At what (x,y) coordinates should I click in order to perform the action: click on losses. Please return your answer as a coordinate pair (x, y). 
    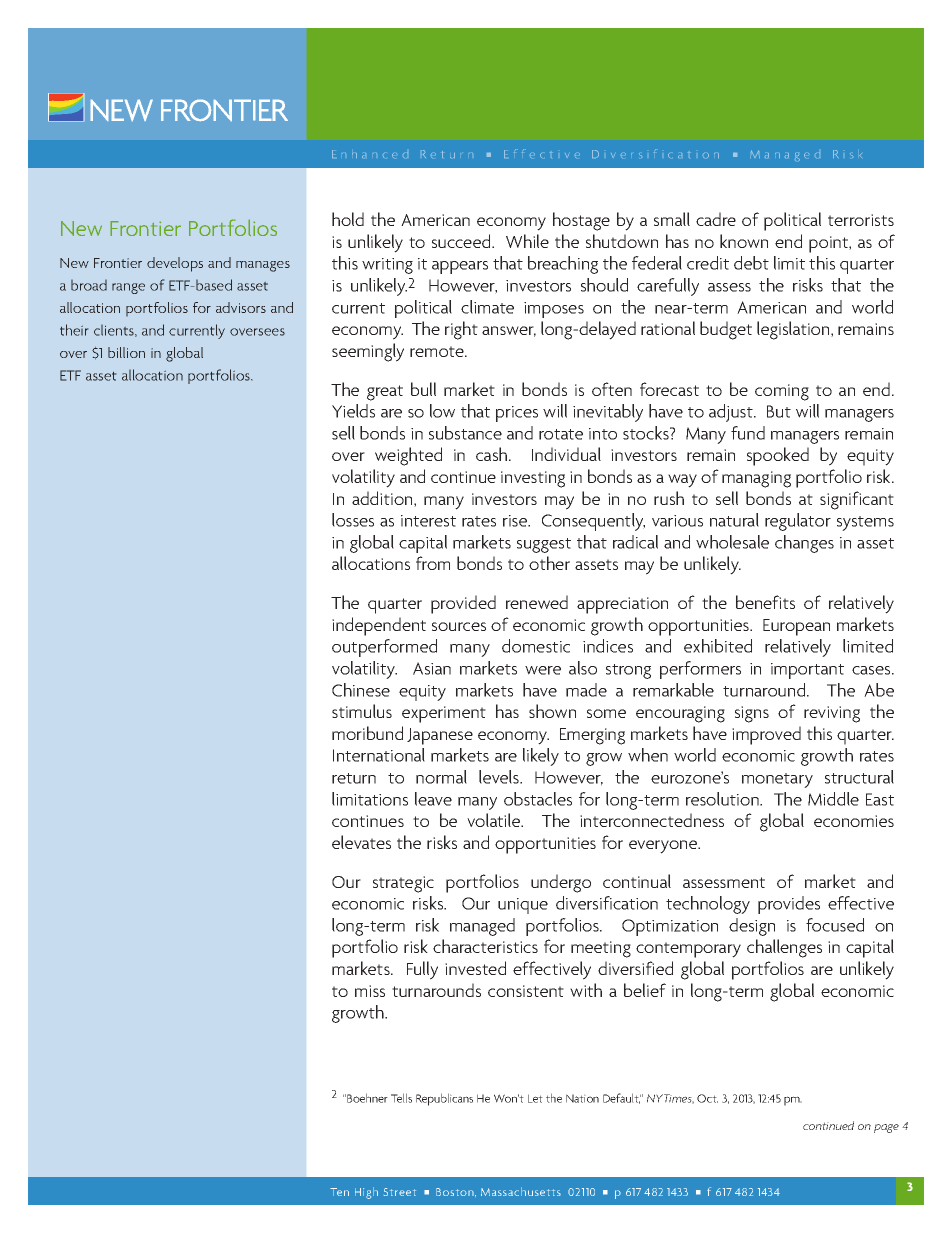
    Looking at the image, I should click on (353, 520).
